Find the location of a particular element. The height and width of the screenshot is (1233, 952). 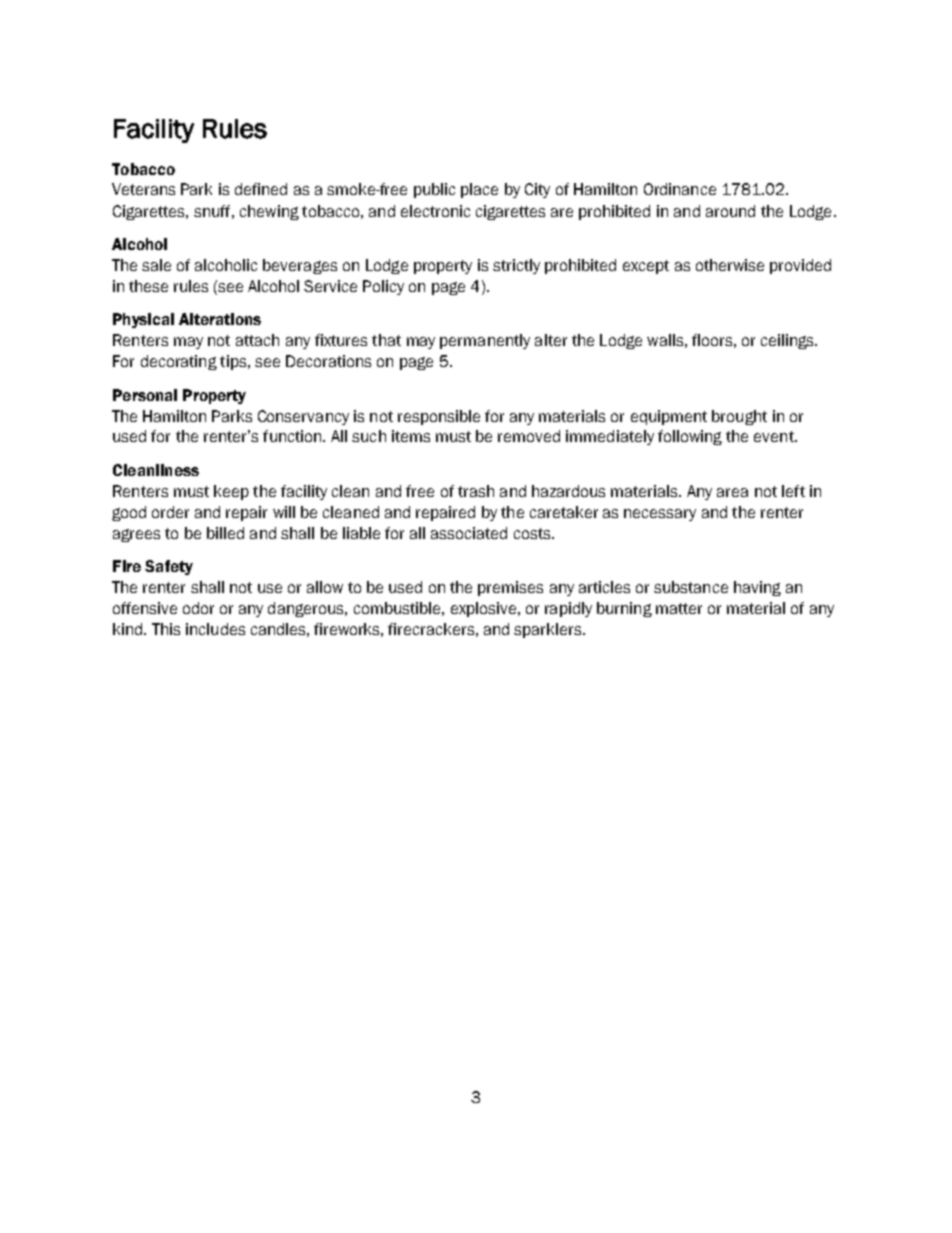

defined is located at coordinates (261, 189).
